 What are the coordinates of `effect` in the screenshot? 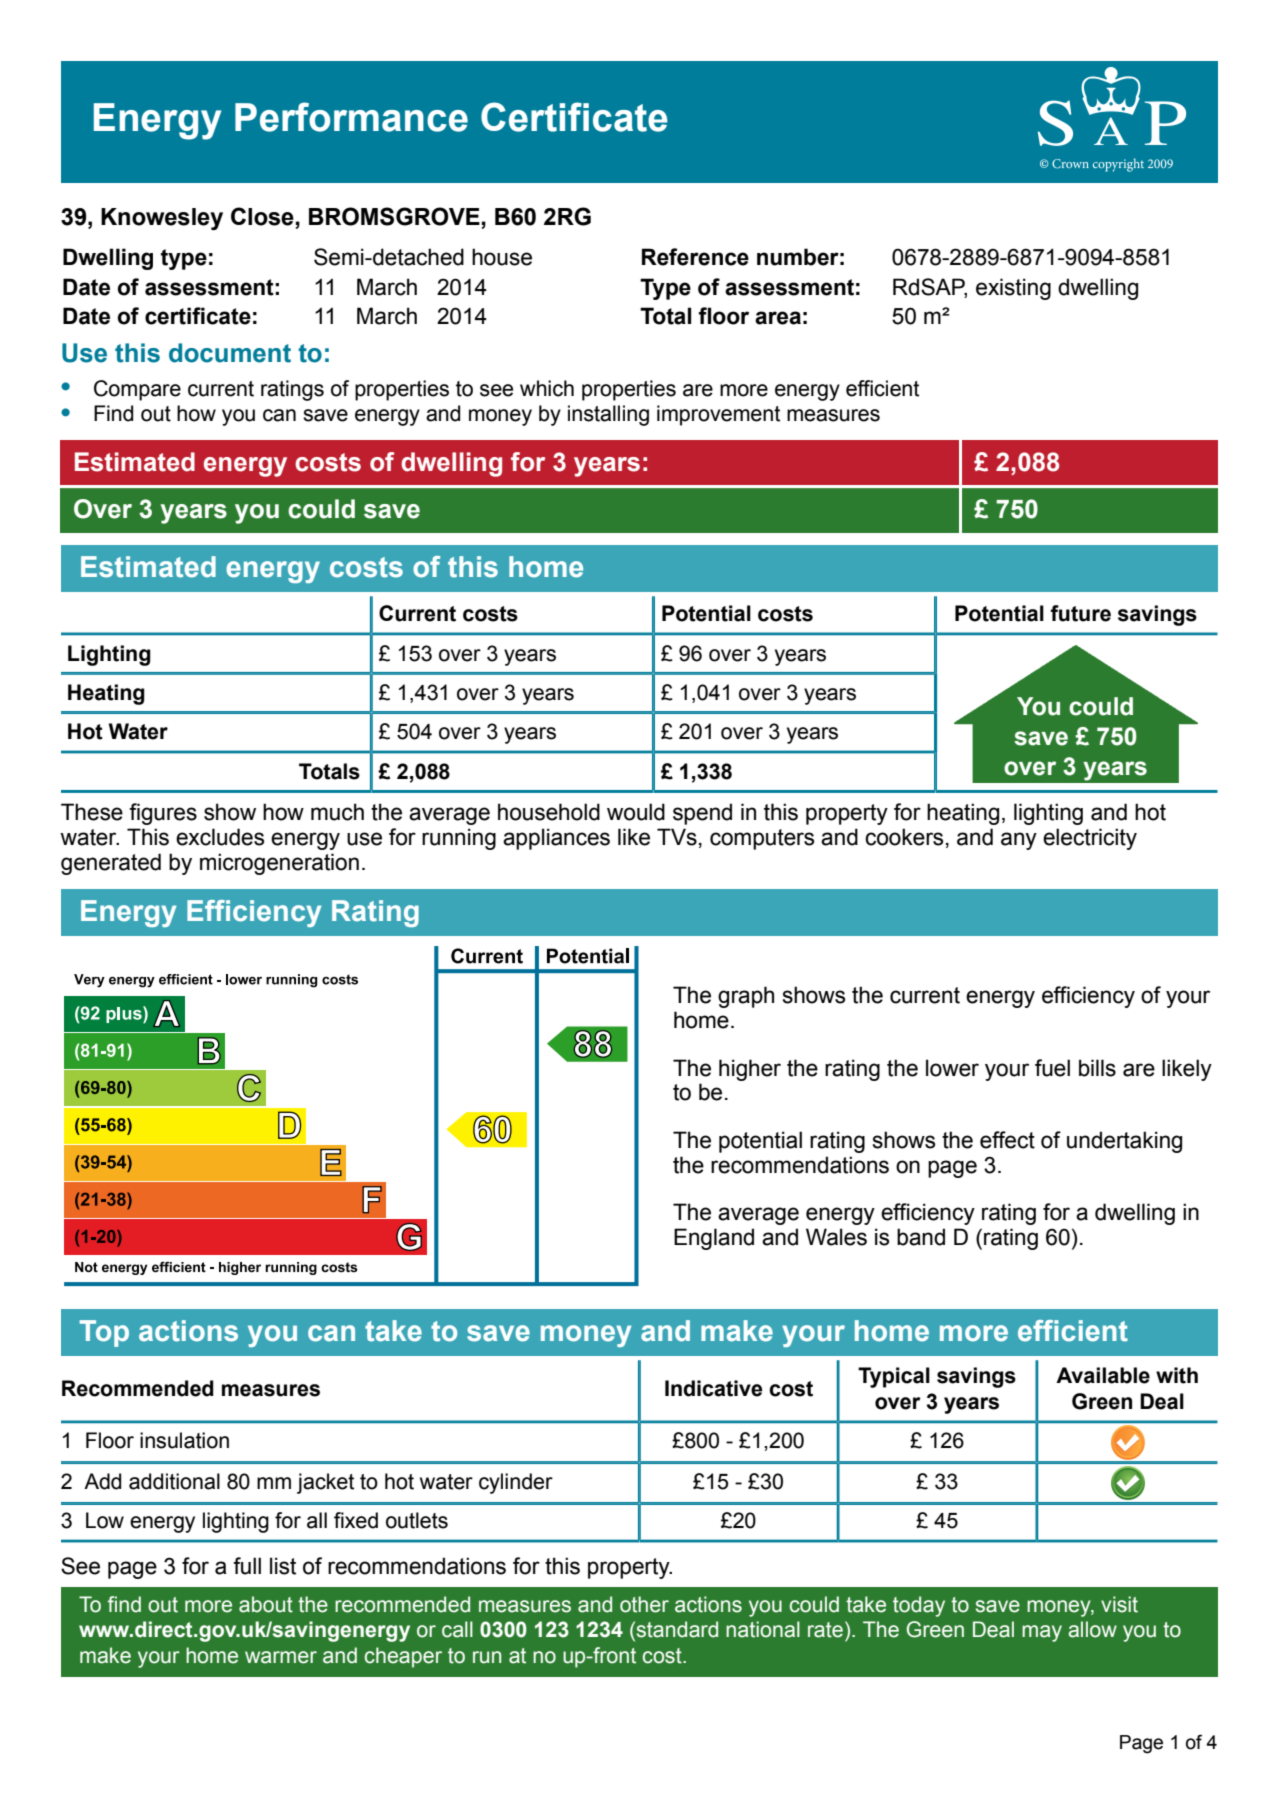 It's located at (1007, 1140).
